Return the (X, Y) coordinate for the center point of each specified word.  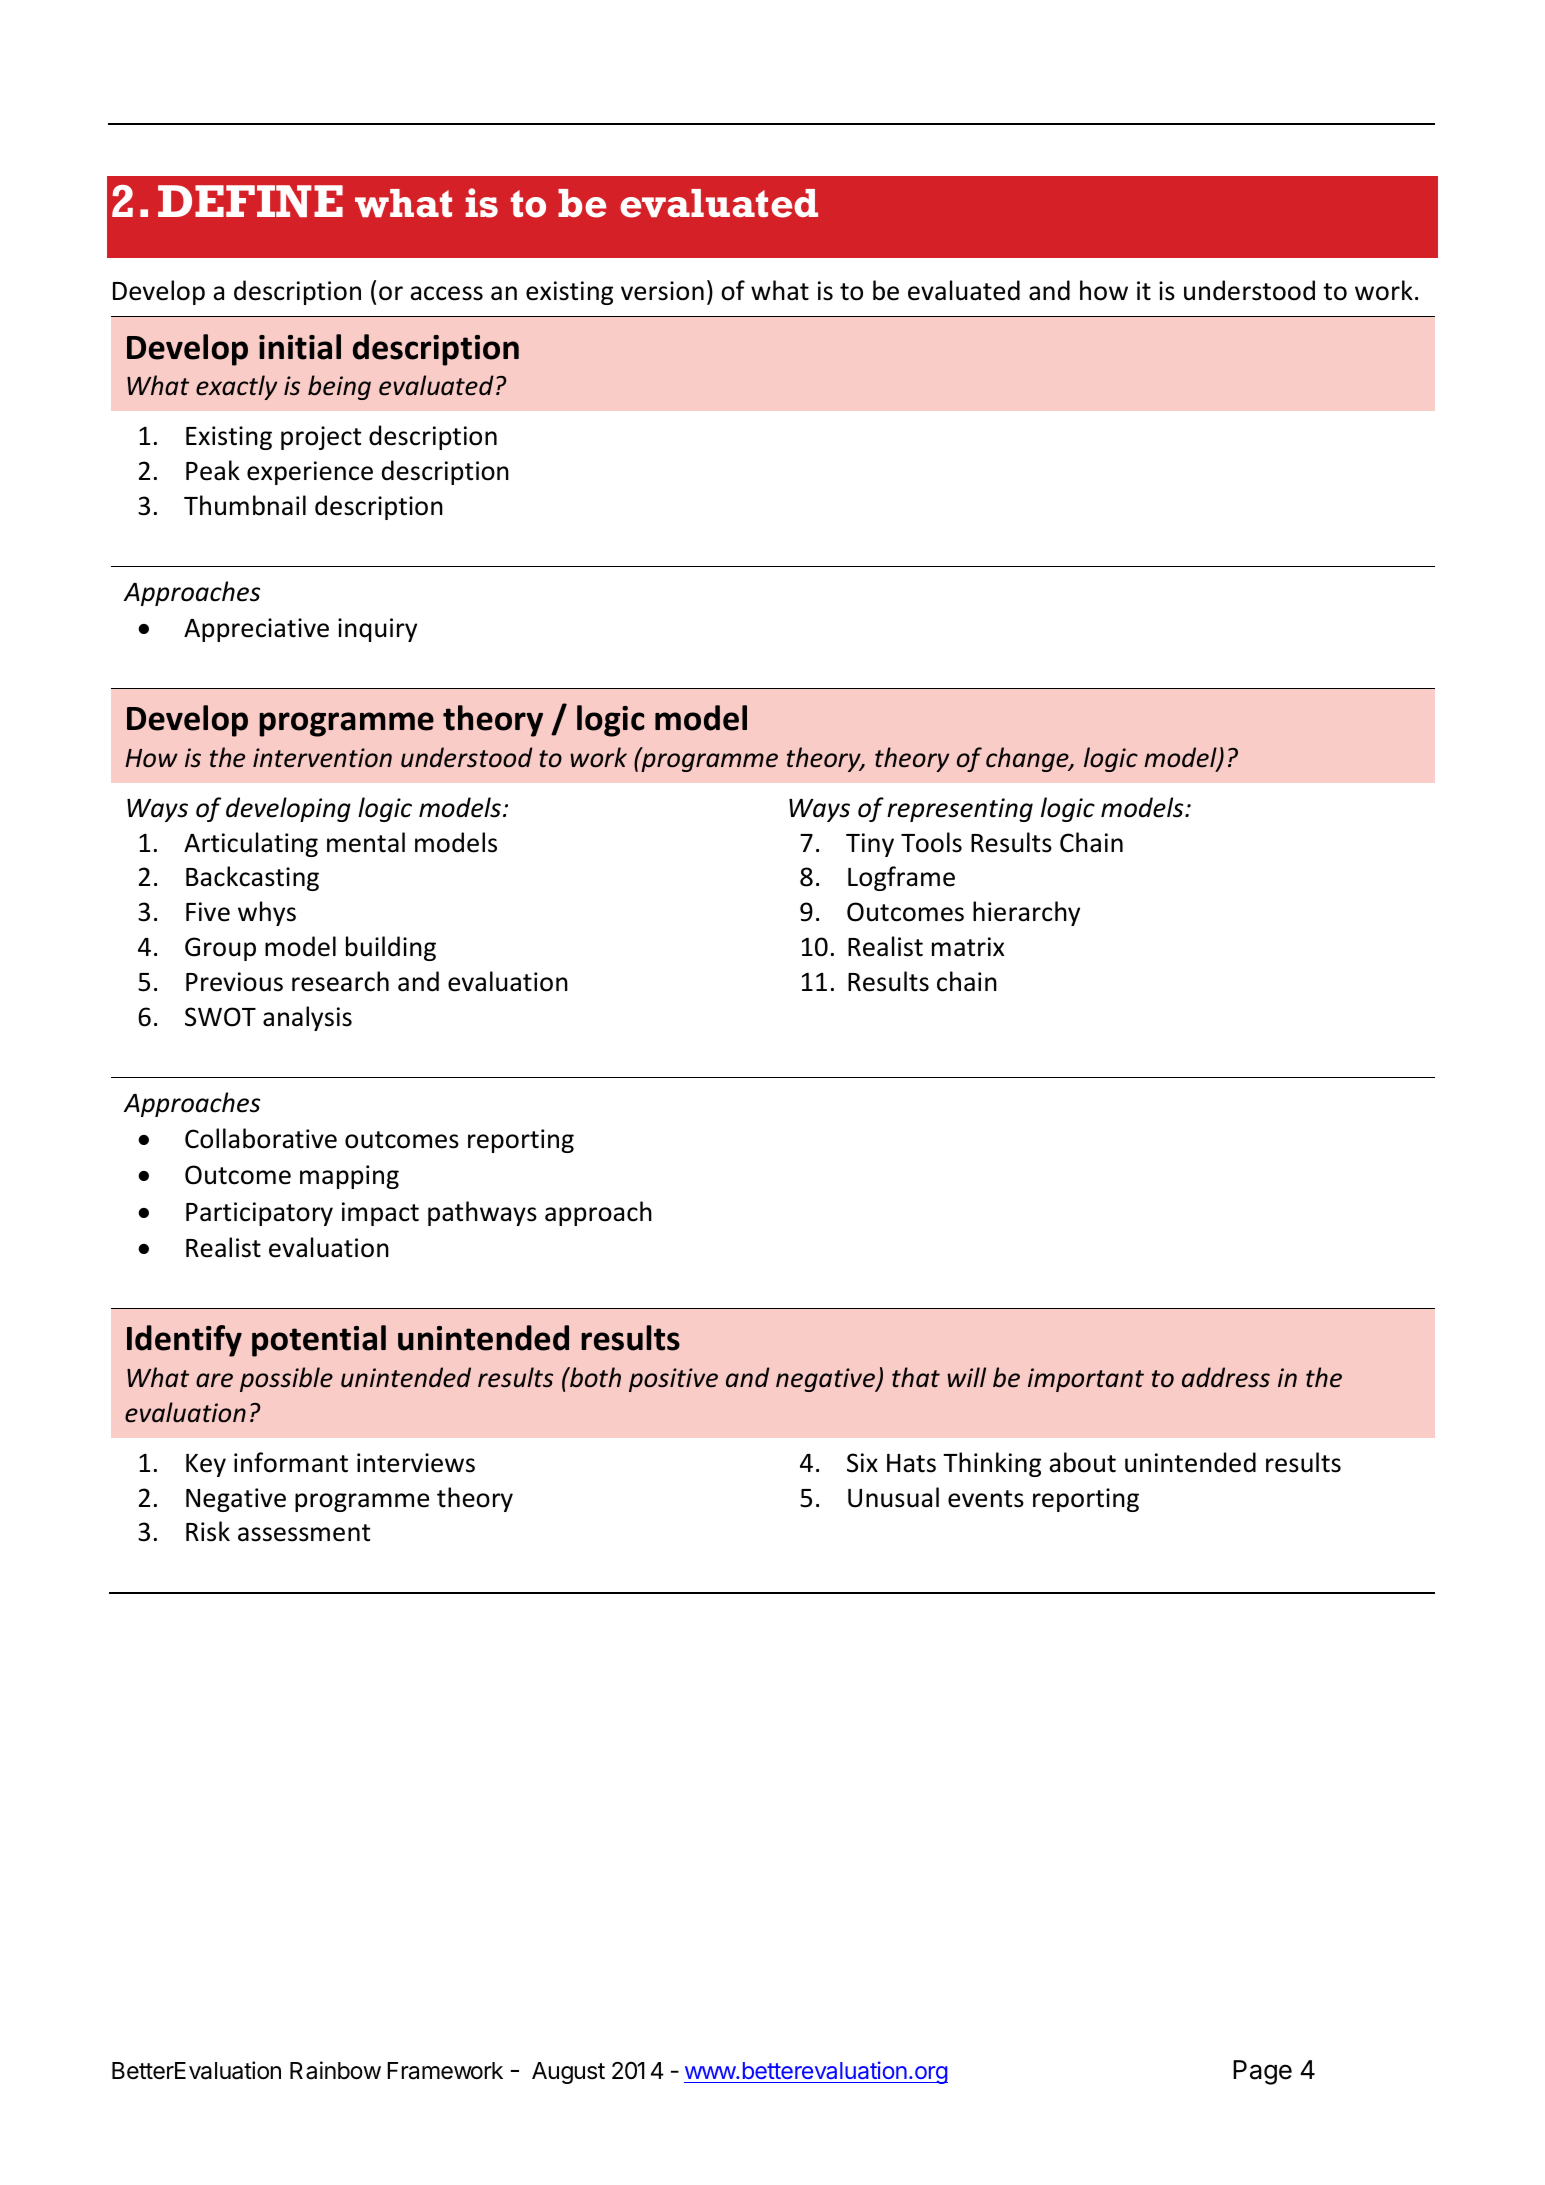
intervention (322, 758)
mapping (349, 1177)
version (662, 291)
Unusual (893, 1497)
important (1086, 1380)
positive (673, 1380)
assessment (304, 1533)
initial (300, 347)
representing (960, 810)
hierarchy (1026, 913)
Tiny (870, 845)
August (568, 2073)
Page (1262, 2072)
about (1082, 1462)
